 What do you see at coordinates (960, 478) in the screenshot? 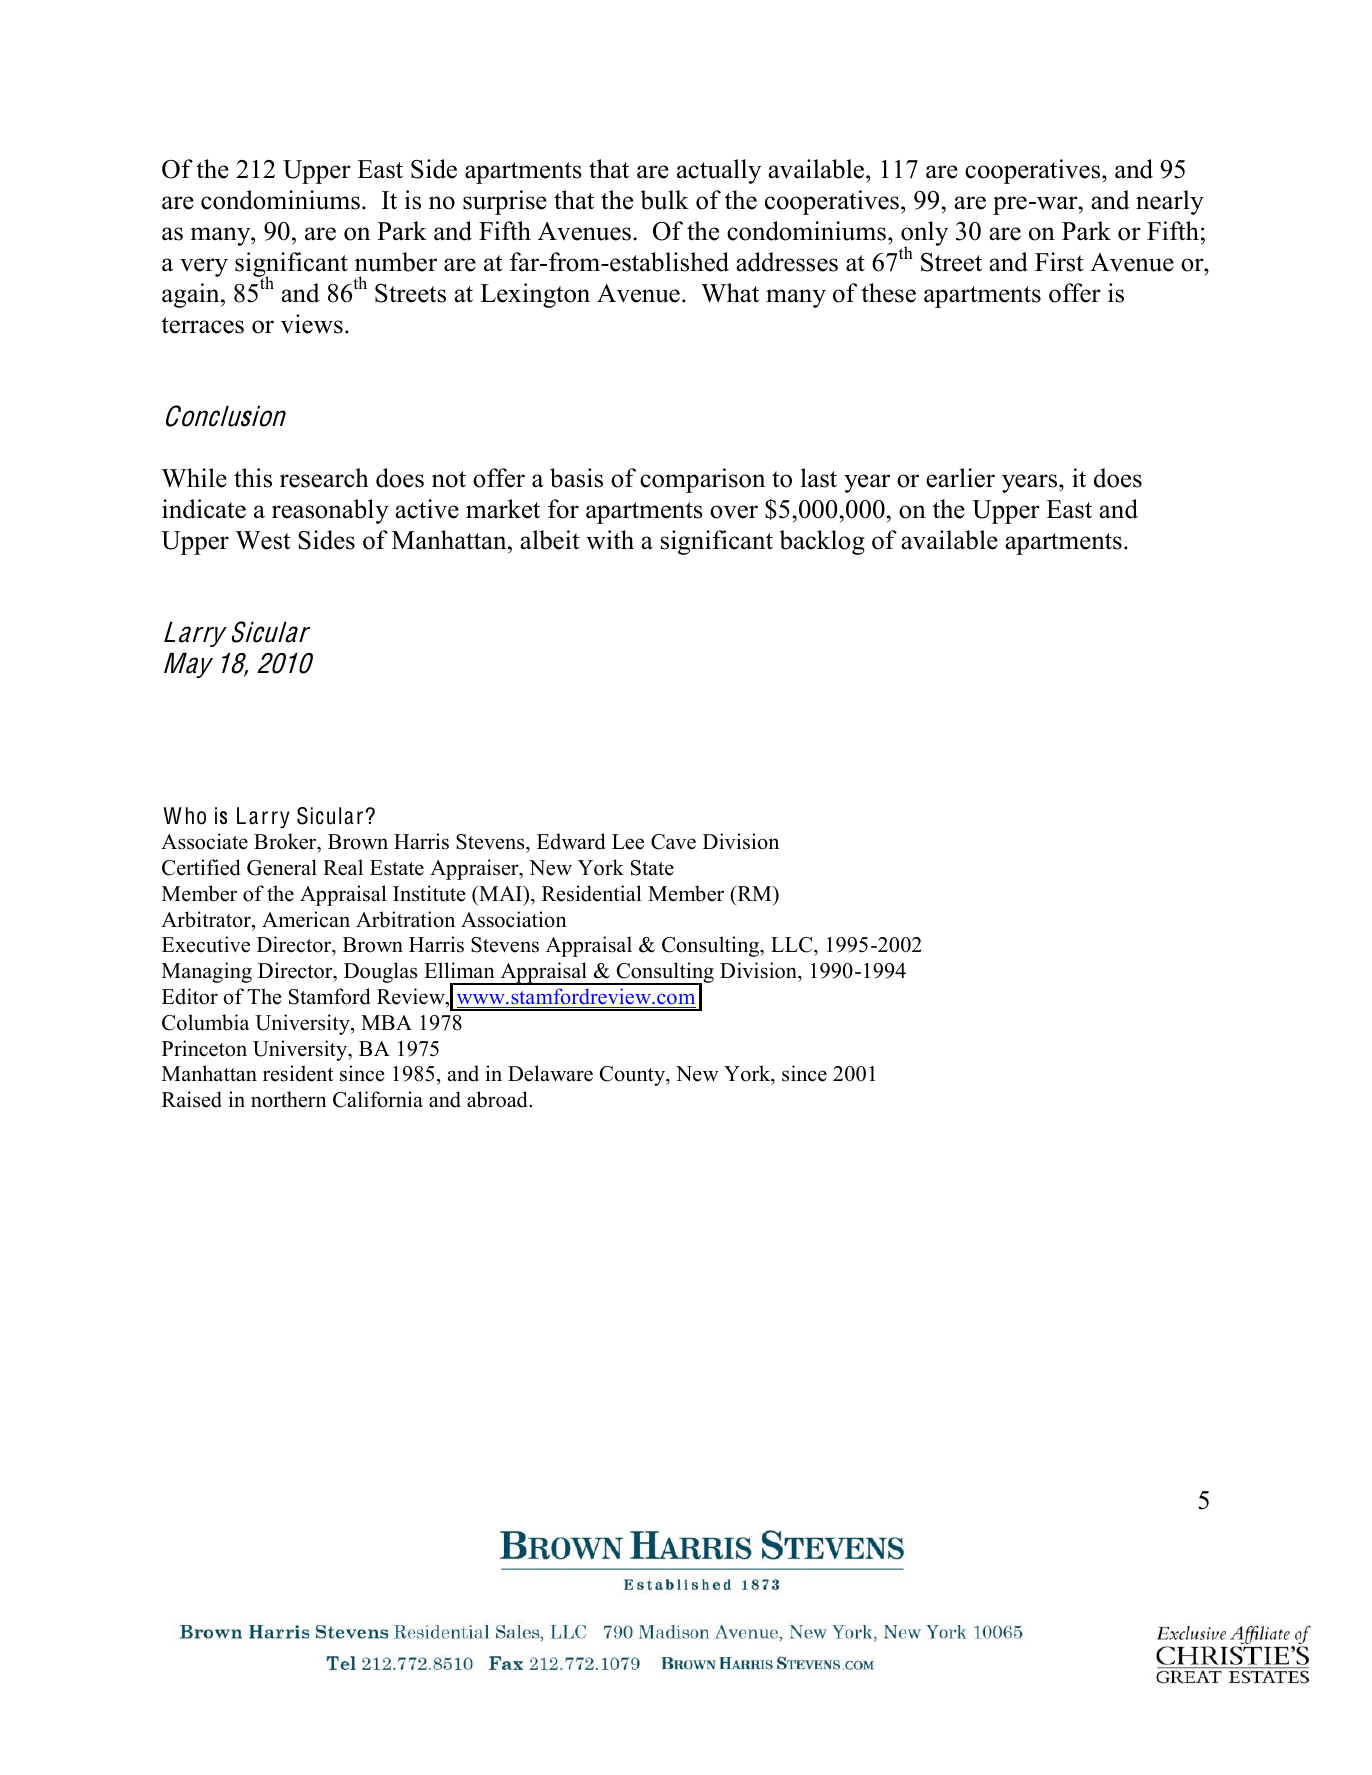
I see `earlier` at bounding box center [960, 478].
